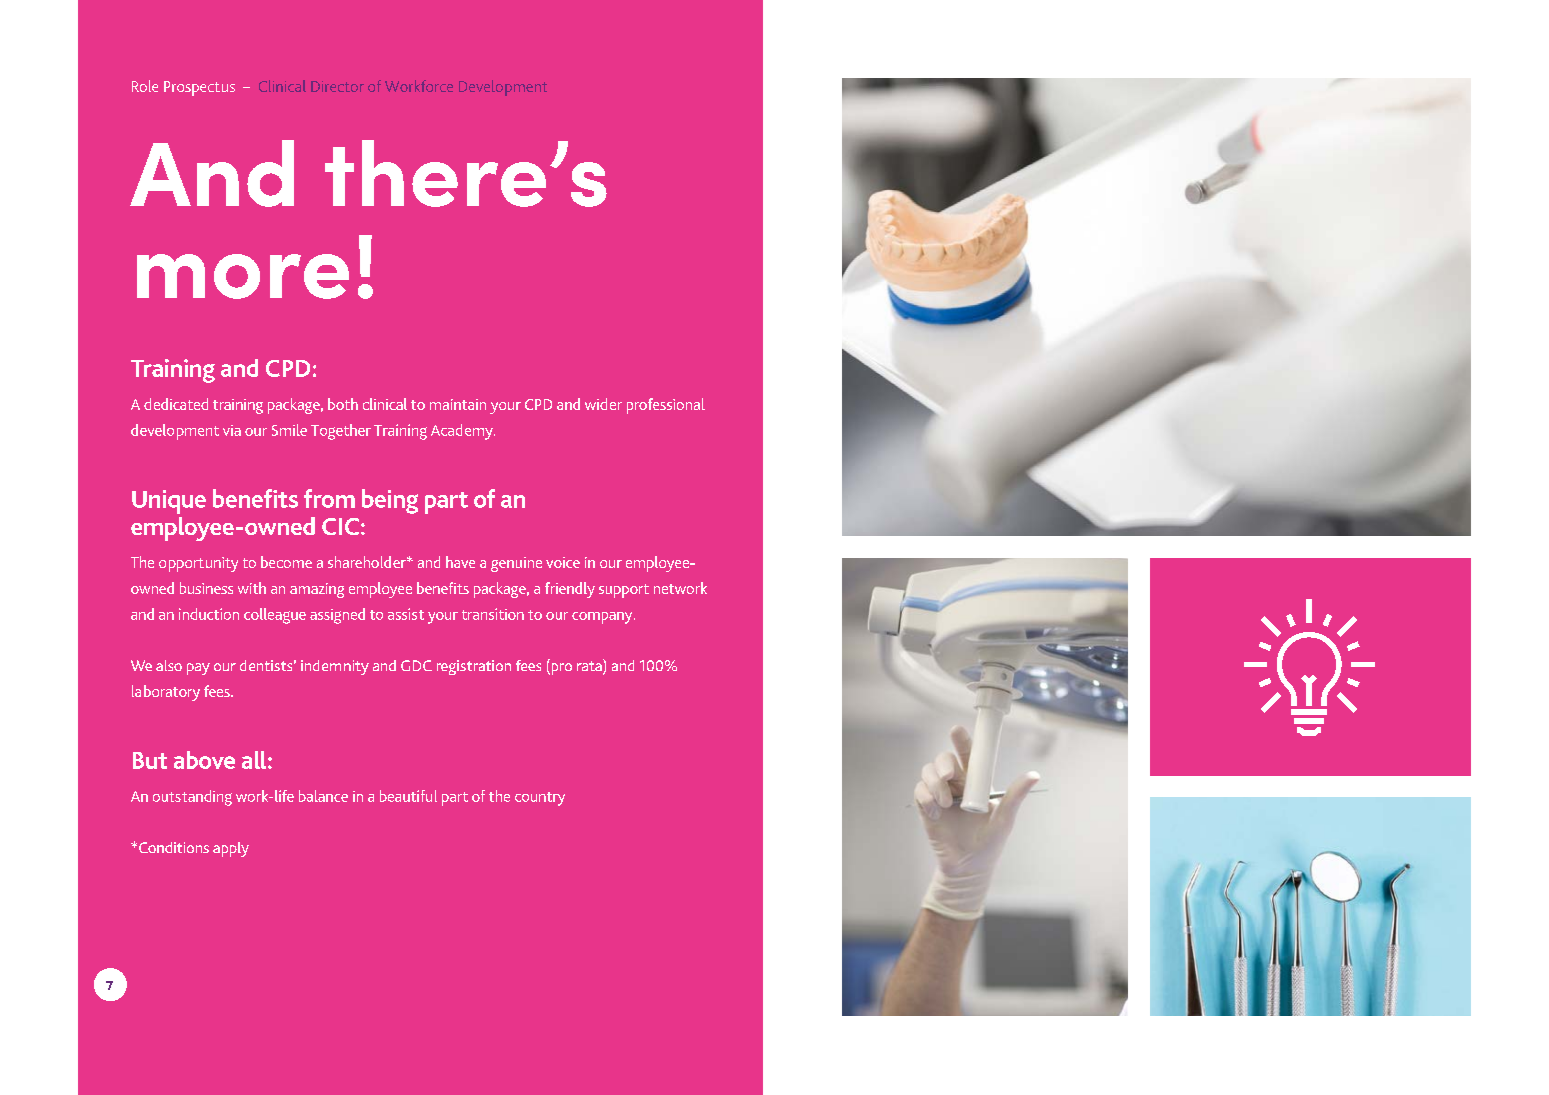 This document has width=1549, height=1095. What do you see at coordinates (337, 86) in the document?
I see `Director` at bounding box center [337, 86].
